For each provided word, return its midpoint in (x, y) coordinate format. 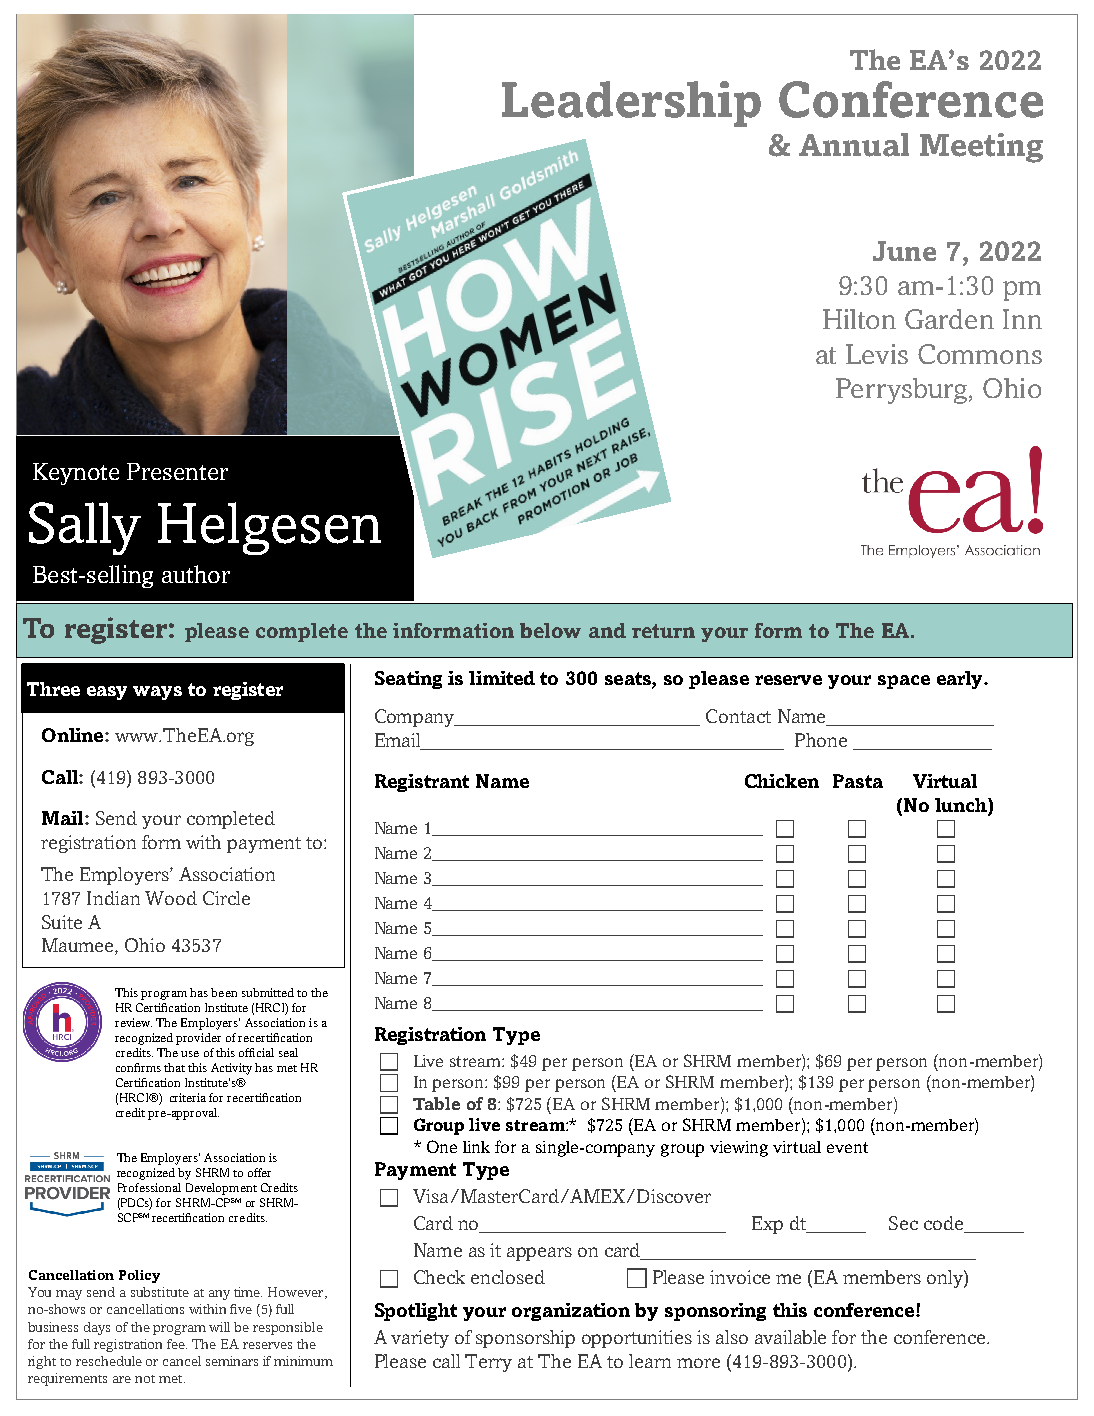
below (550, 630)
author (196, 574)
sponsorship (525, 1339)
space (904, 682)
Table (436, 1103)
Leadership (631, 104)
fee (177, 1344)
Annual (854, 145)
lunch (962, 806)
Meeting (981, 148)
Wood (171, 898)
